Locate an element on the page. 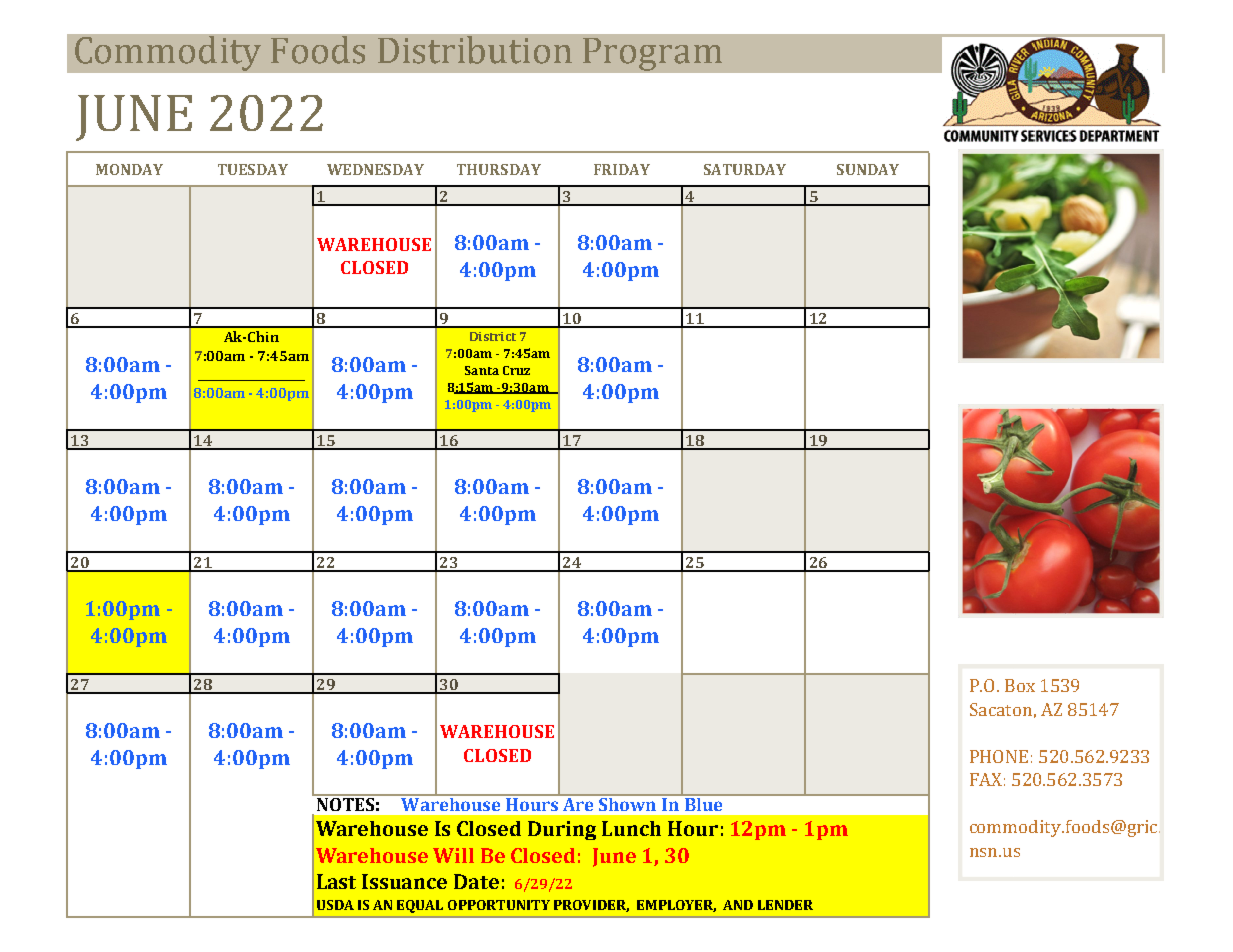  TUESDAY is located at coordinates (253, 169).
